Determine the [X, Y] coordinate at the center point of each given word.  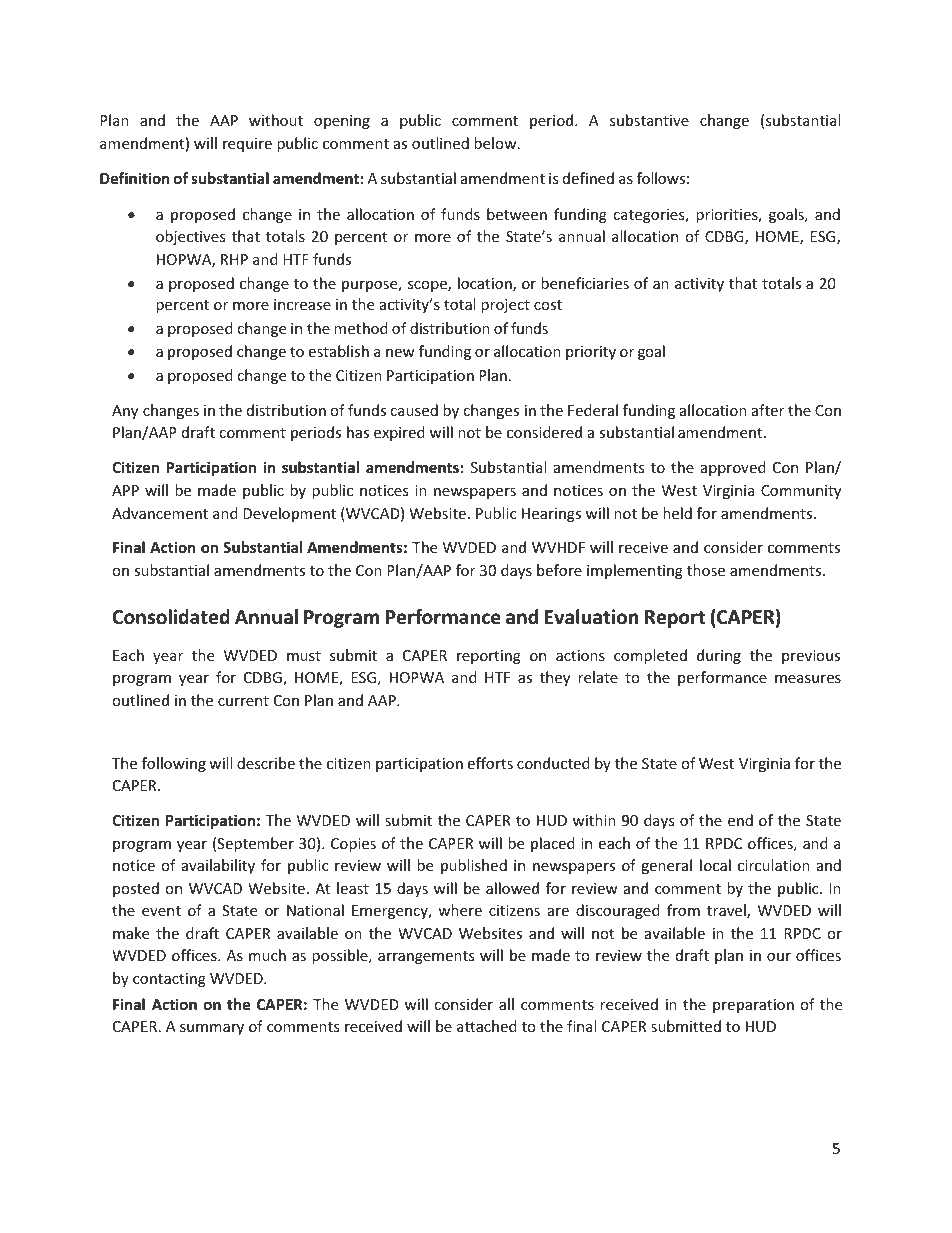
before [559, 570]
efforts [490, 763]
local [715, 865]
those [706, 570]
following [174, 764]
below [496, 143]
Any [125, 412]
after [768, 410]
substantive [649, 120]
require [247, 145]
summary [212, 1029]
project [505, 306]
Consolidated [171, 617]
